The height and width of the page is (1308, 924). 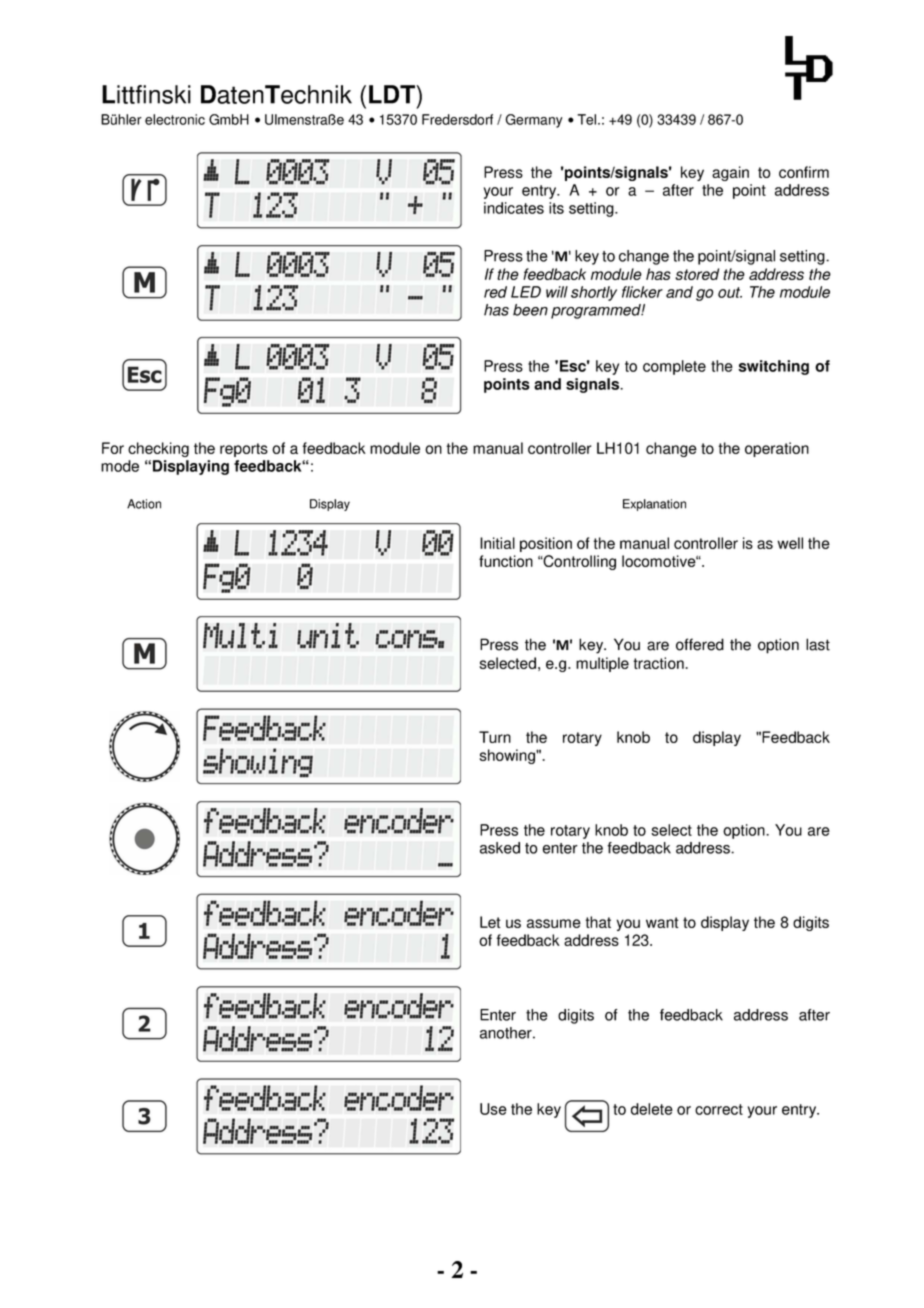 I want to click on Use, so click(x=493, y=1109).
